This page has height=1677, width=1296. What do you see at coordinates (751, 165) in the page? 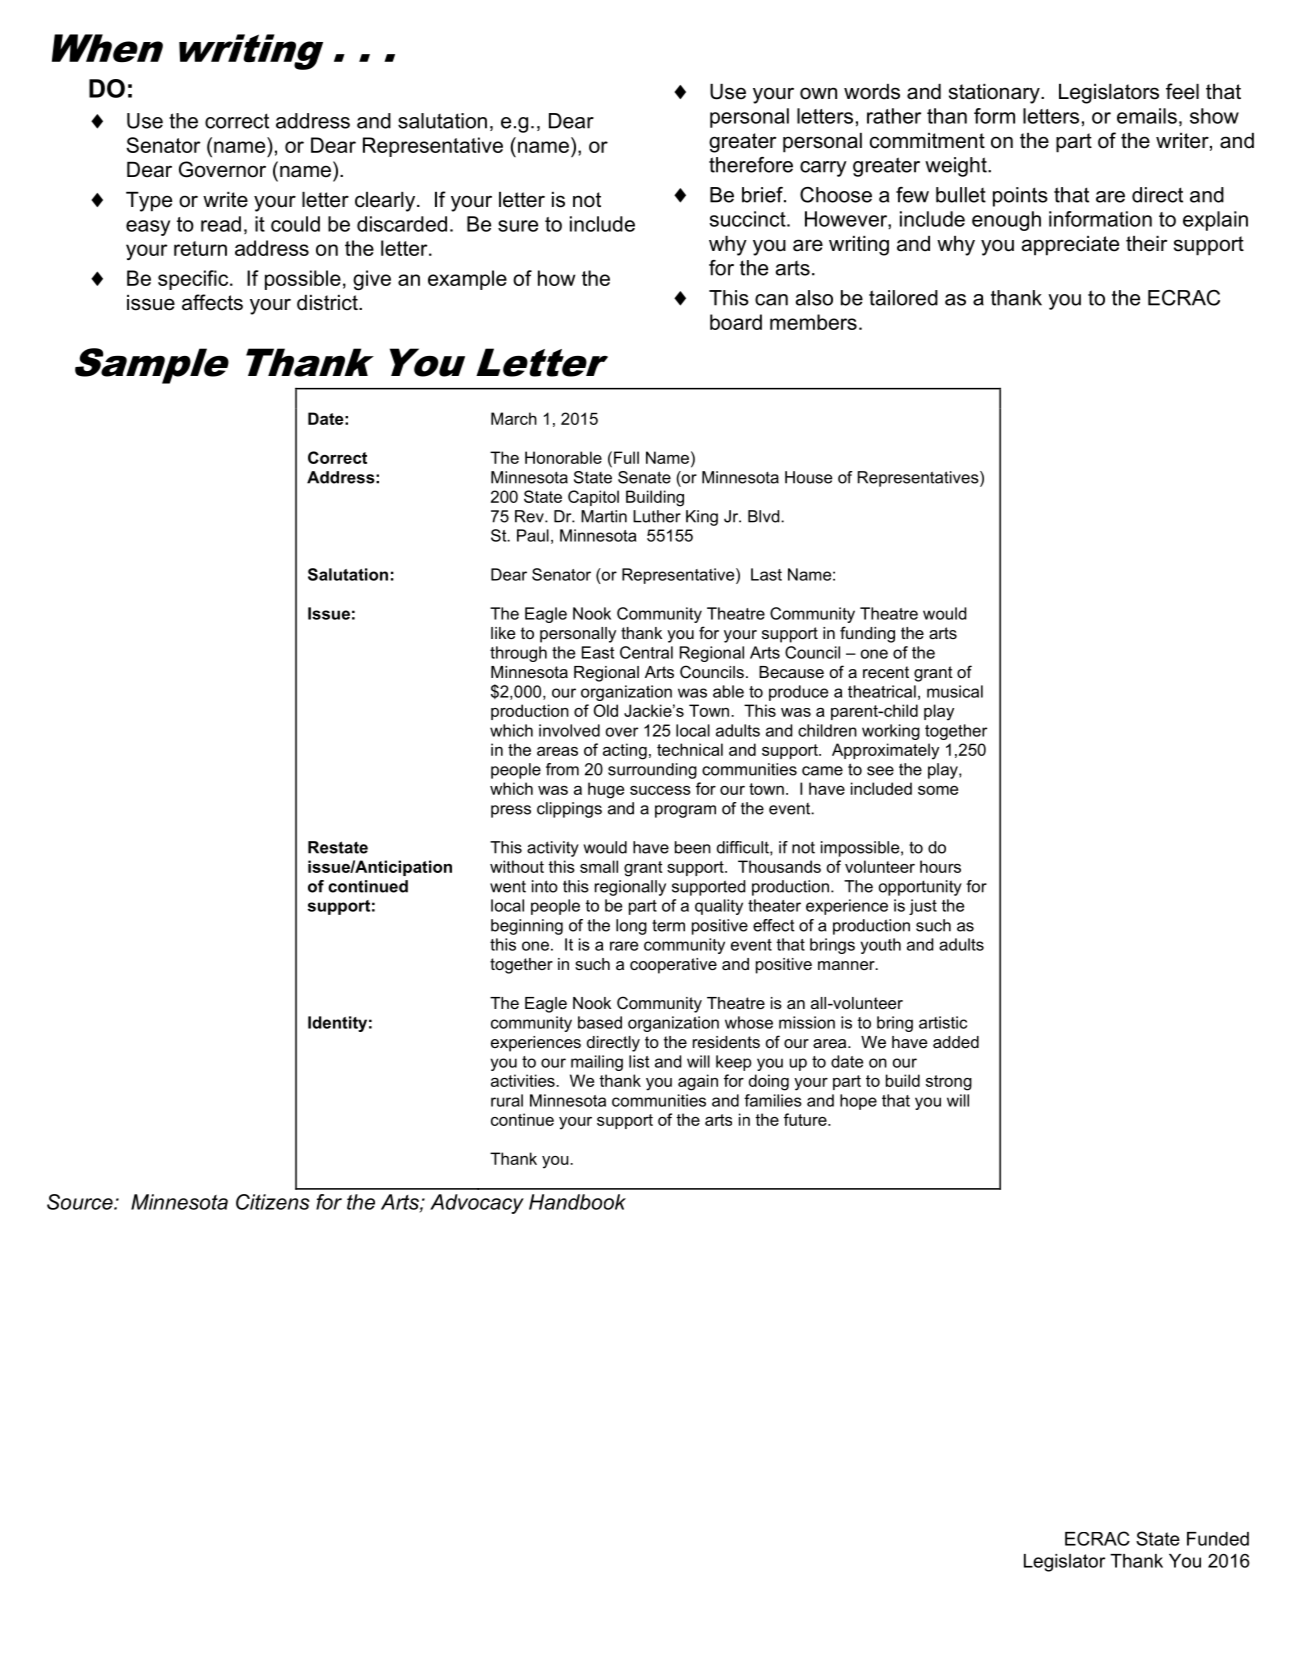
I see `therefore` at bounding box center [751, 165].
